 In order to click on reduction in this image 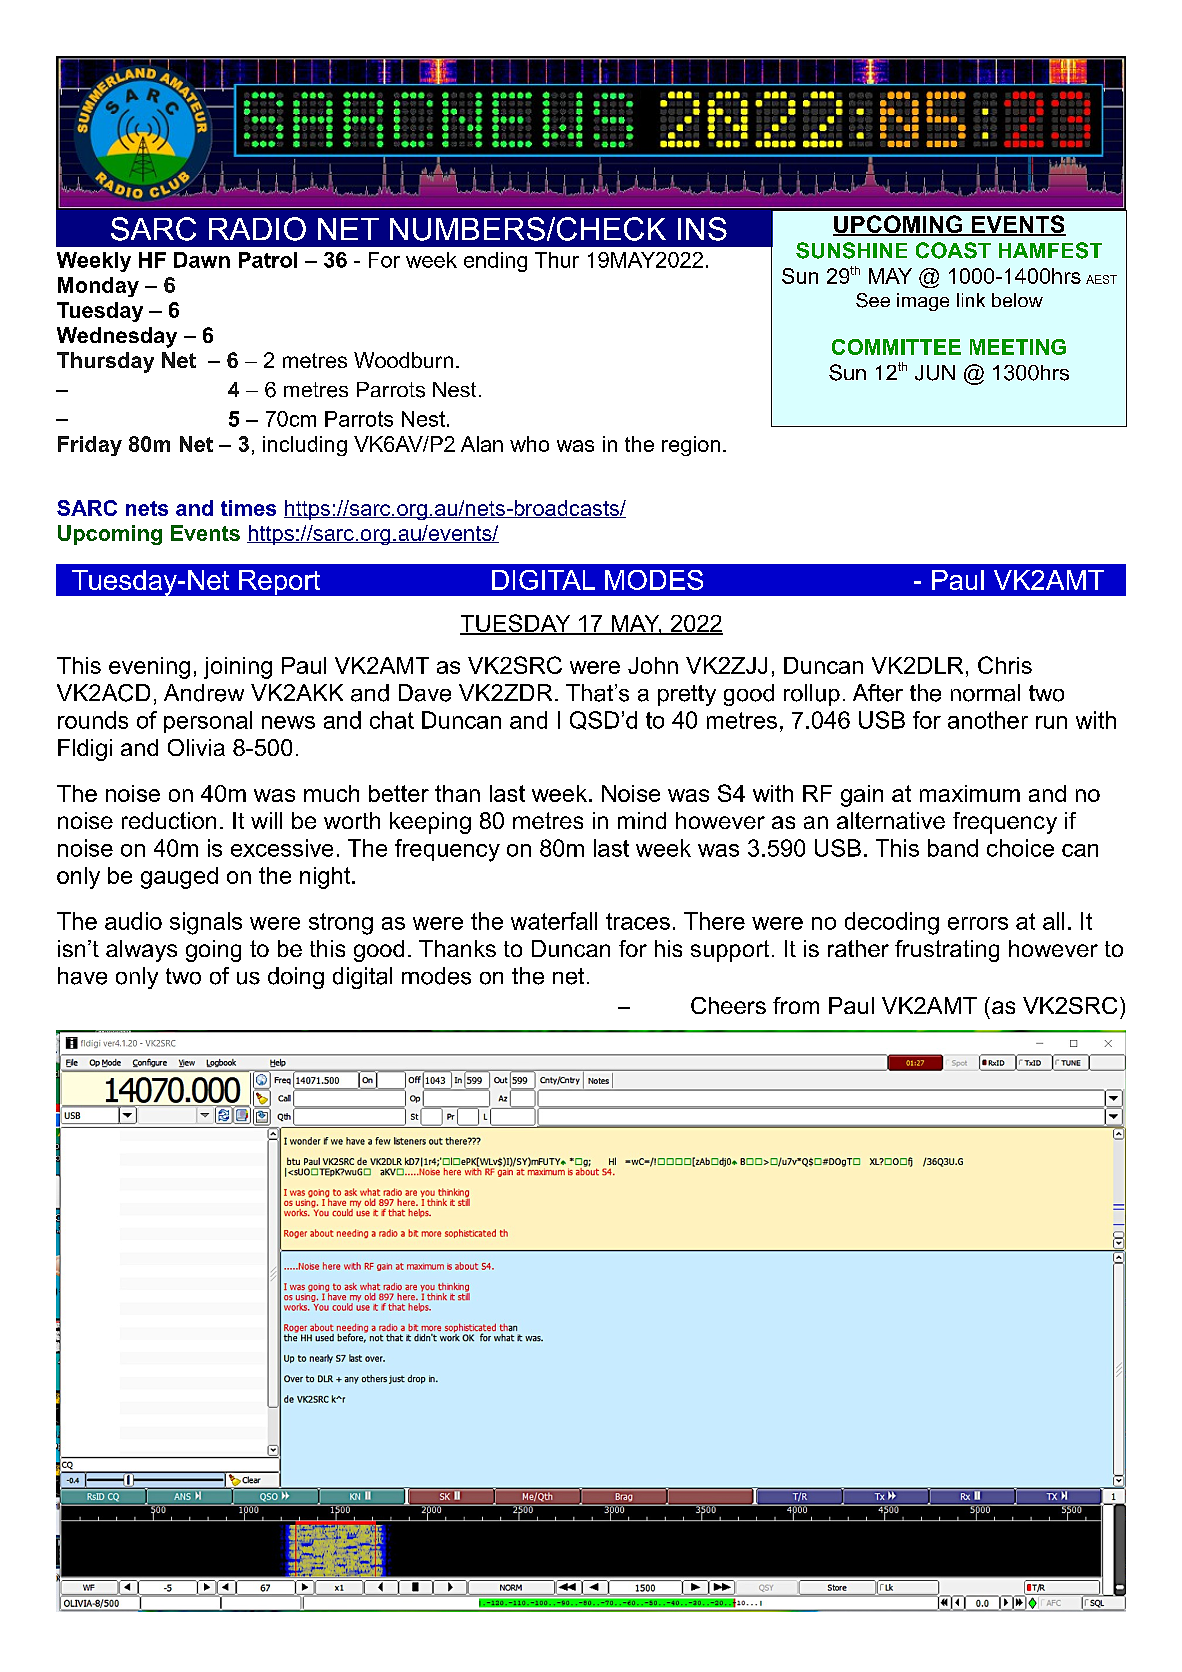, I will do `click(169, 820)`.
